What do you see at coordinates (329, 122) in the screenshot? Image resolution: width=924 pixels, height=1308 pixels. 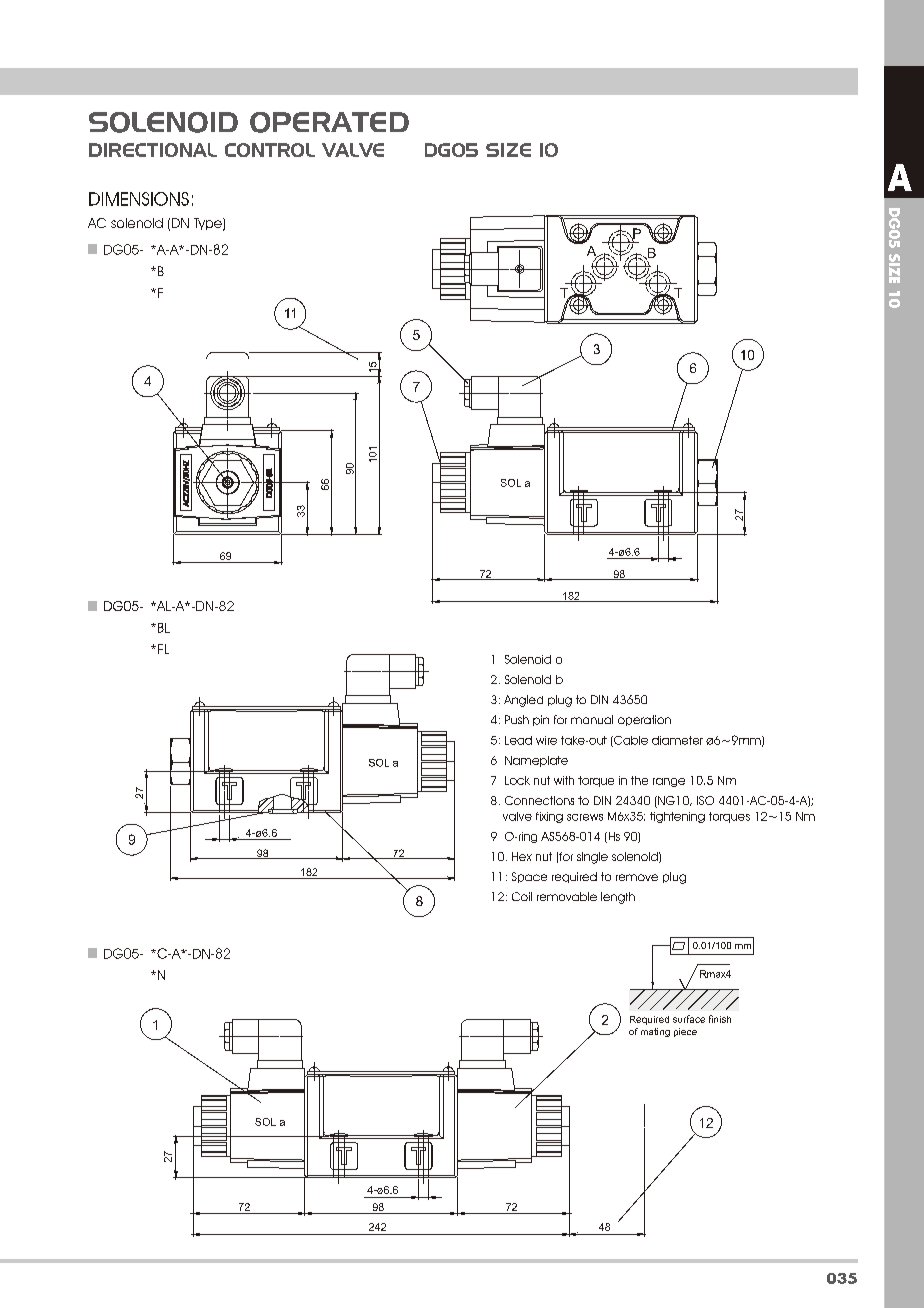 I see `OPERATED` at bounding box center [329, 122].
